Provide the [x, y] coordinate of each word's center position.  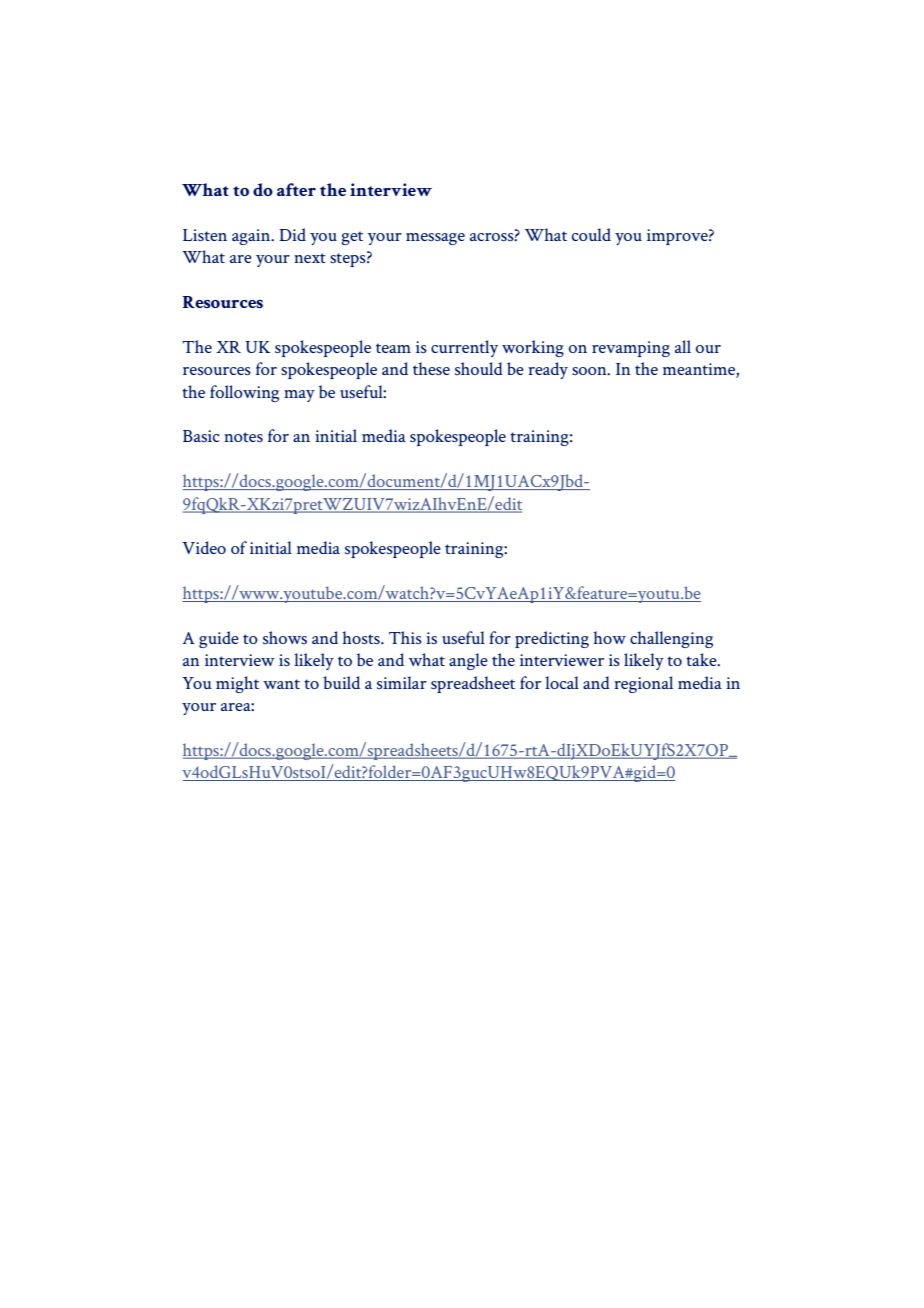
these [431, 368]
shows [285, 637]
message [435, 239]
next [310, 258]
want [281, 684]
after [296, 189]
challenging [671, 639]
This [405, 637]
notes [243, 437]
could [591, 234]
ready [548, 370]
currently [464, 348]
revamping [631, 349]
